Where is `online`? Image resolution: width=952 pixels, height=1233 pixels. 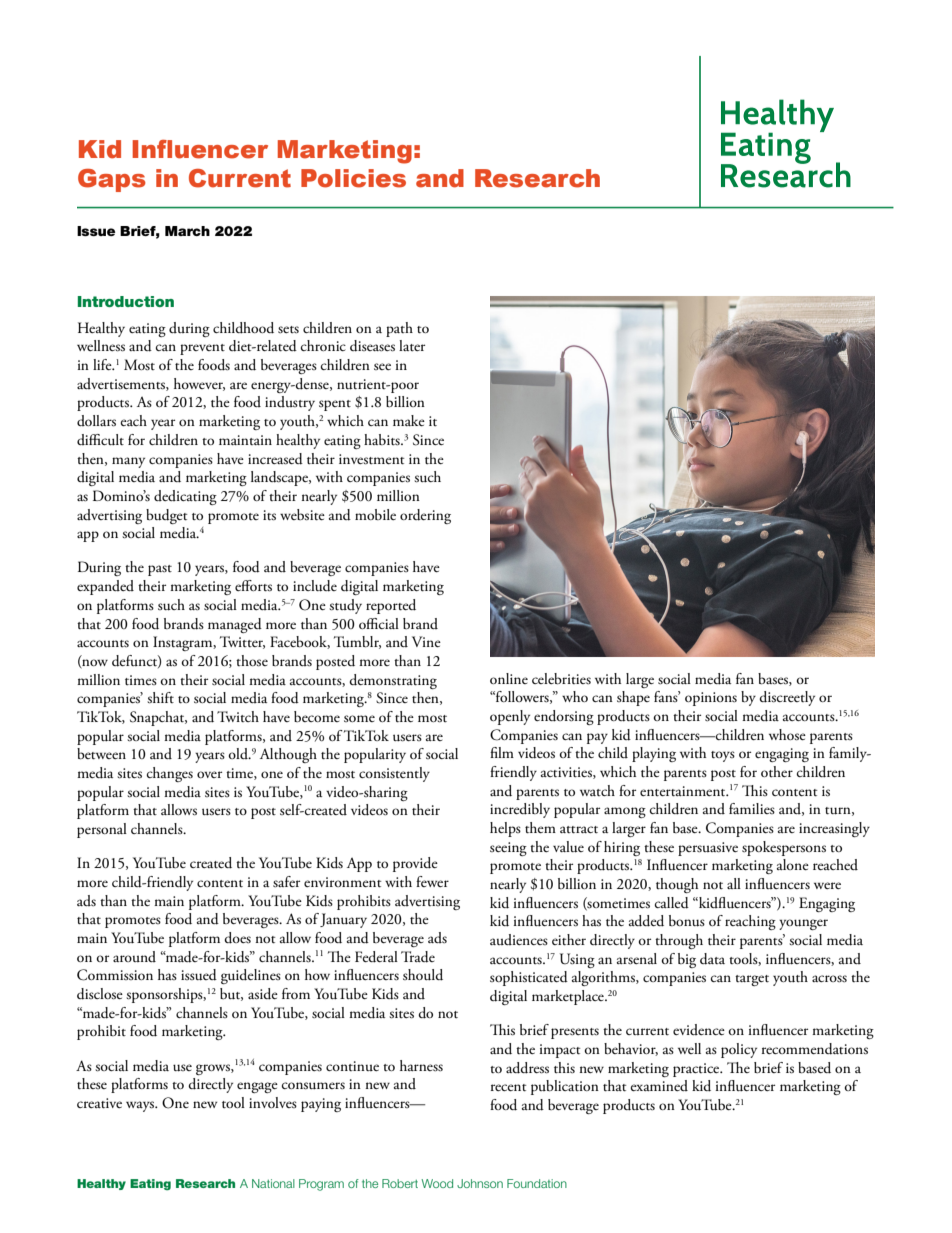
online is located at coordinates (509, 678).
